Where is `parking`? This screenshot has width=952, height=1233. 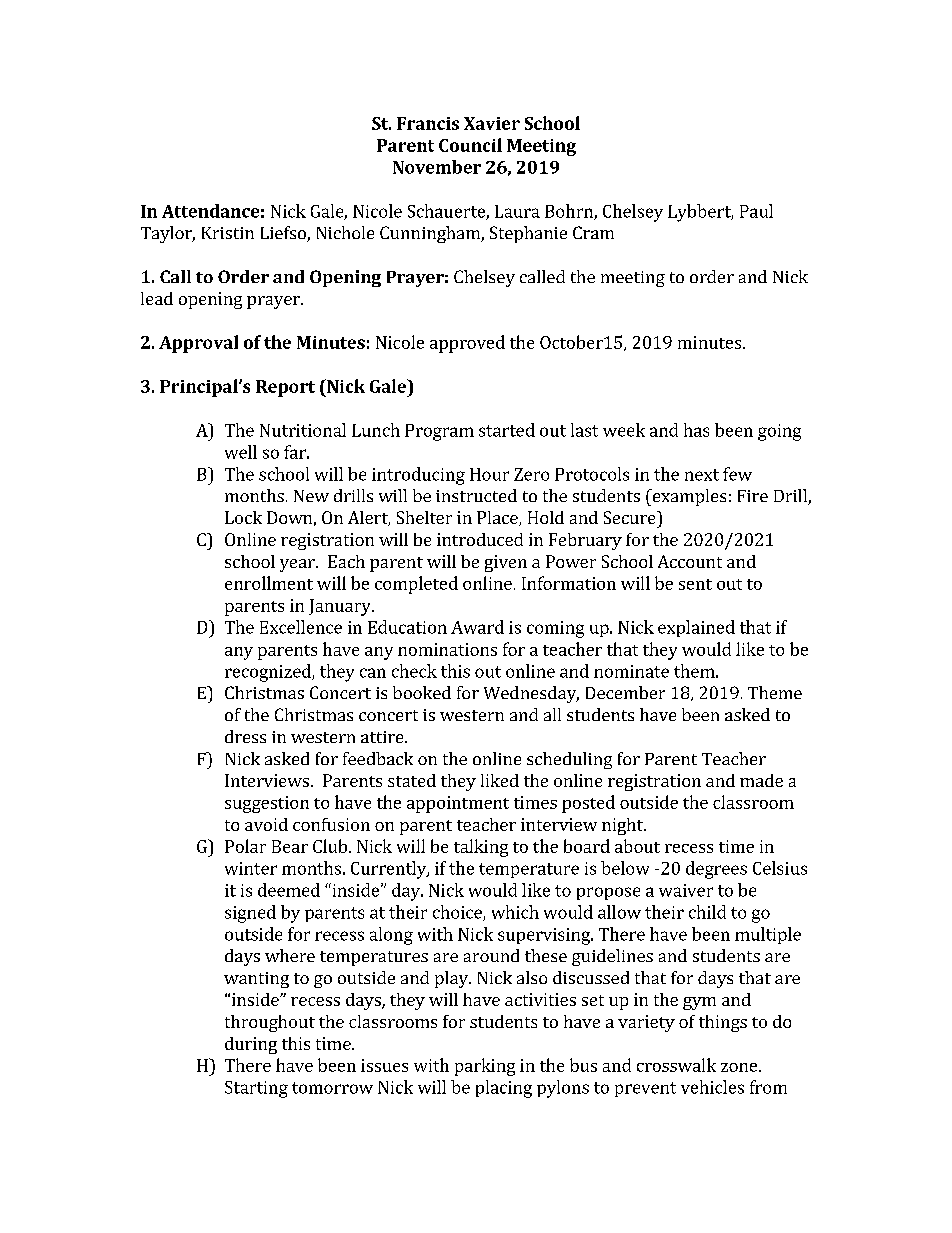
parking is located at coordinates (485, 1067).
